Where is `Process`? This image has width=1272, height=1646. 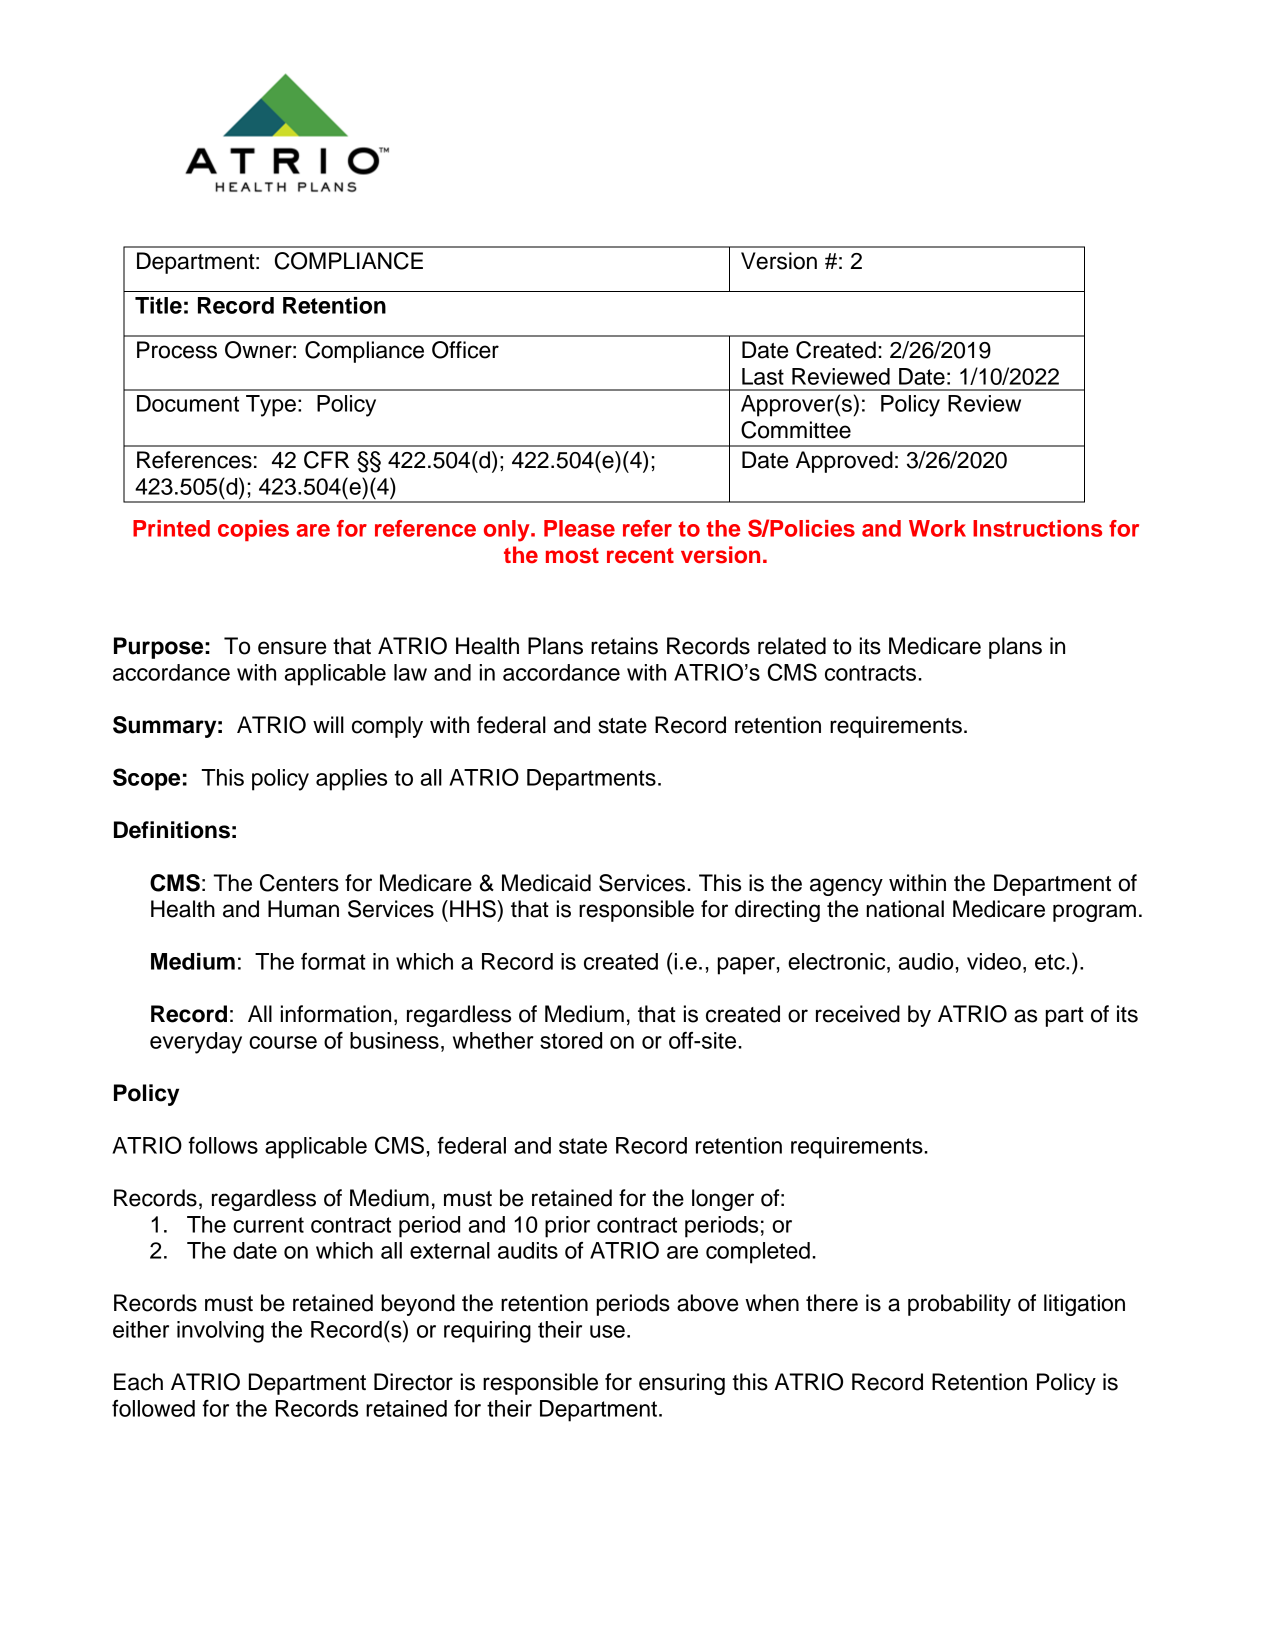
Process is located at coordinates (177, 350).
